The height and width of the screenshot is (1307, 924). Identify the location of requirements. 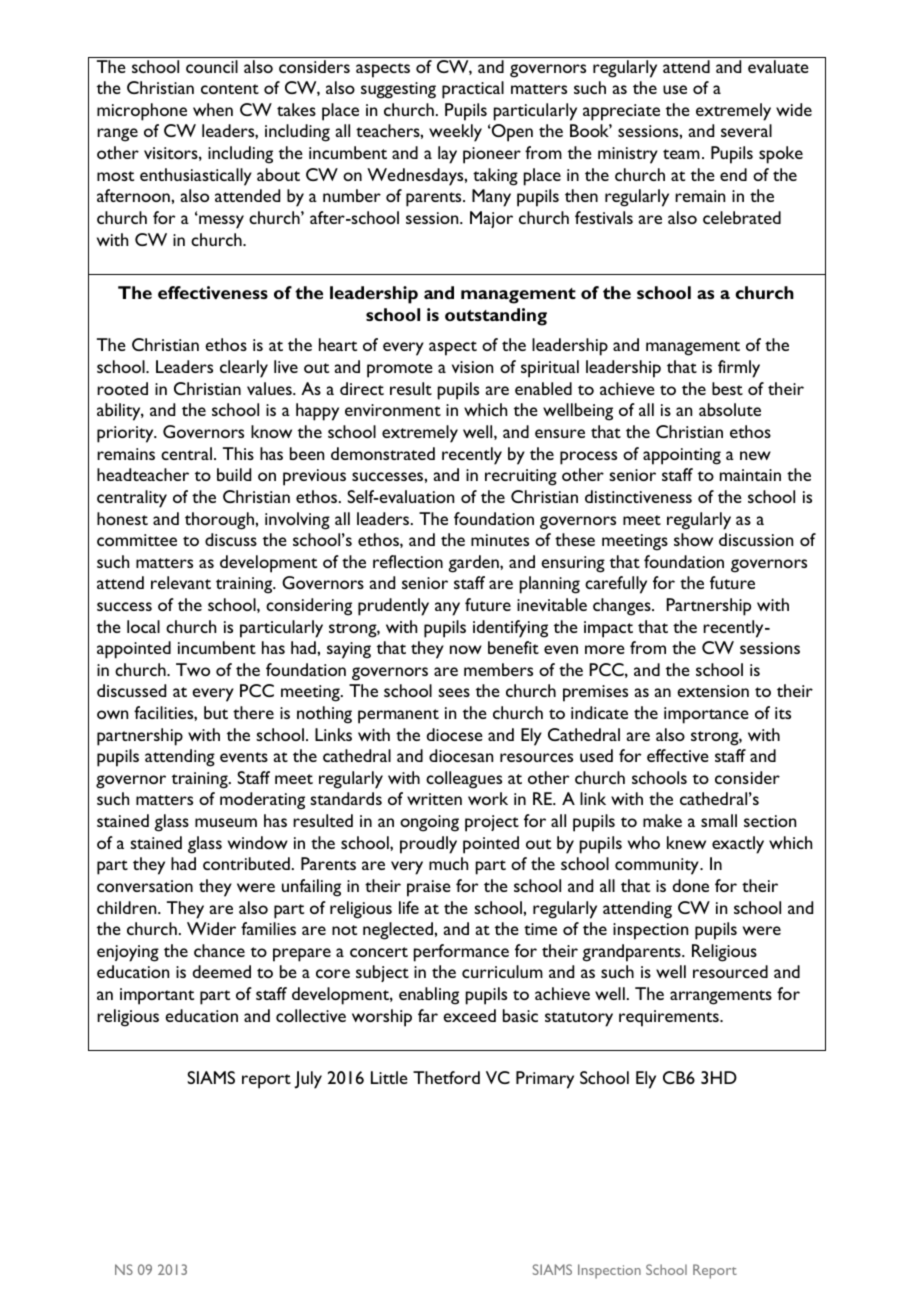
(670, 1018).
